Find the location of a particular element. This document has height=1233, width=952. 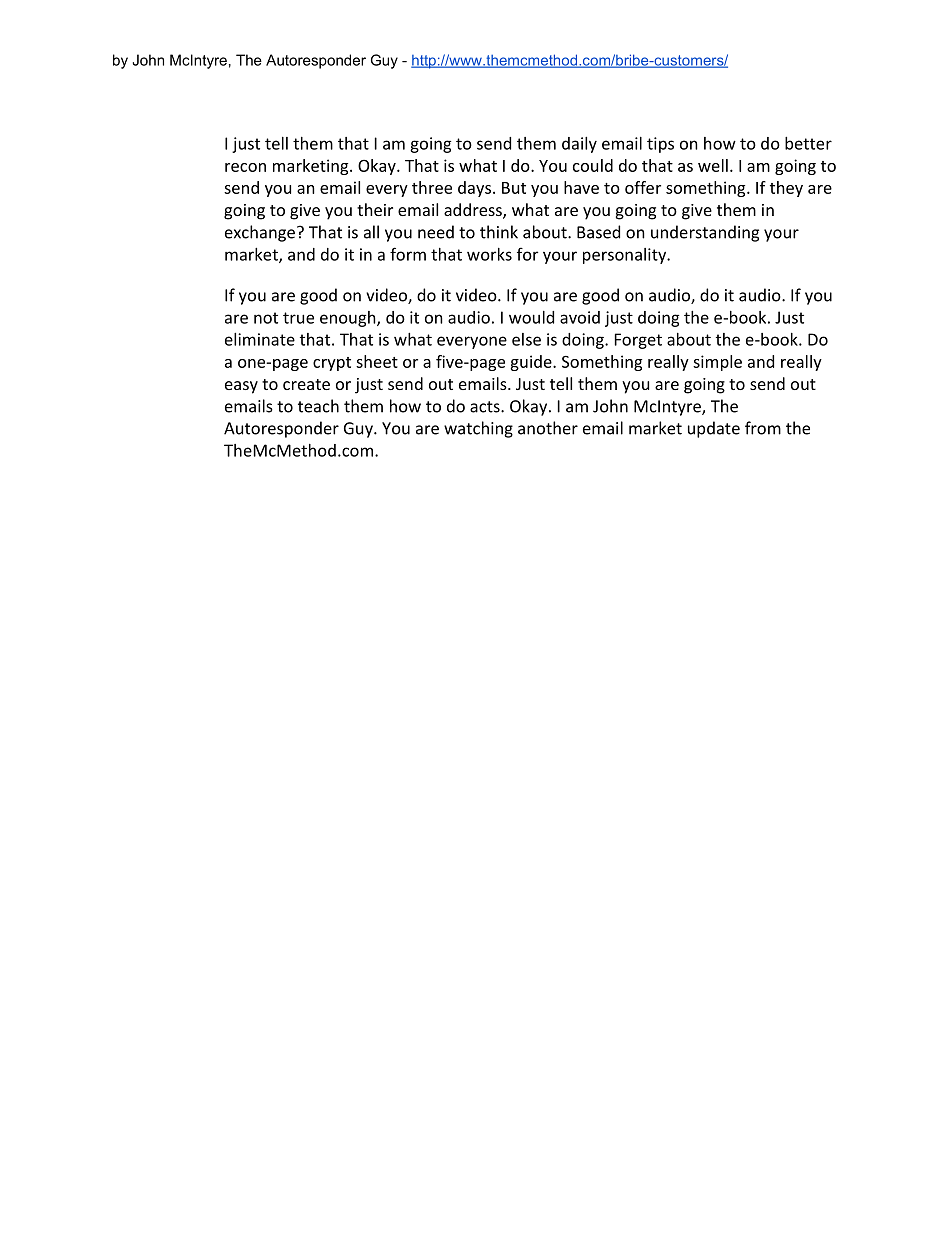

understanding is located at coordinates (705, 233).
